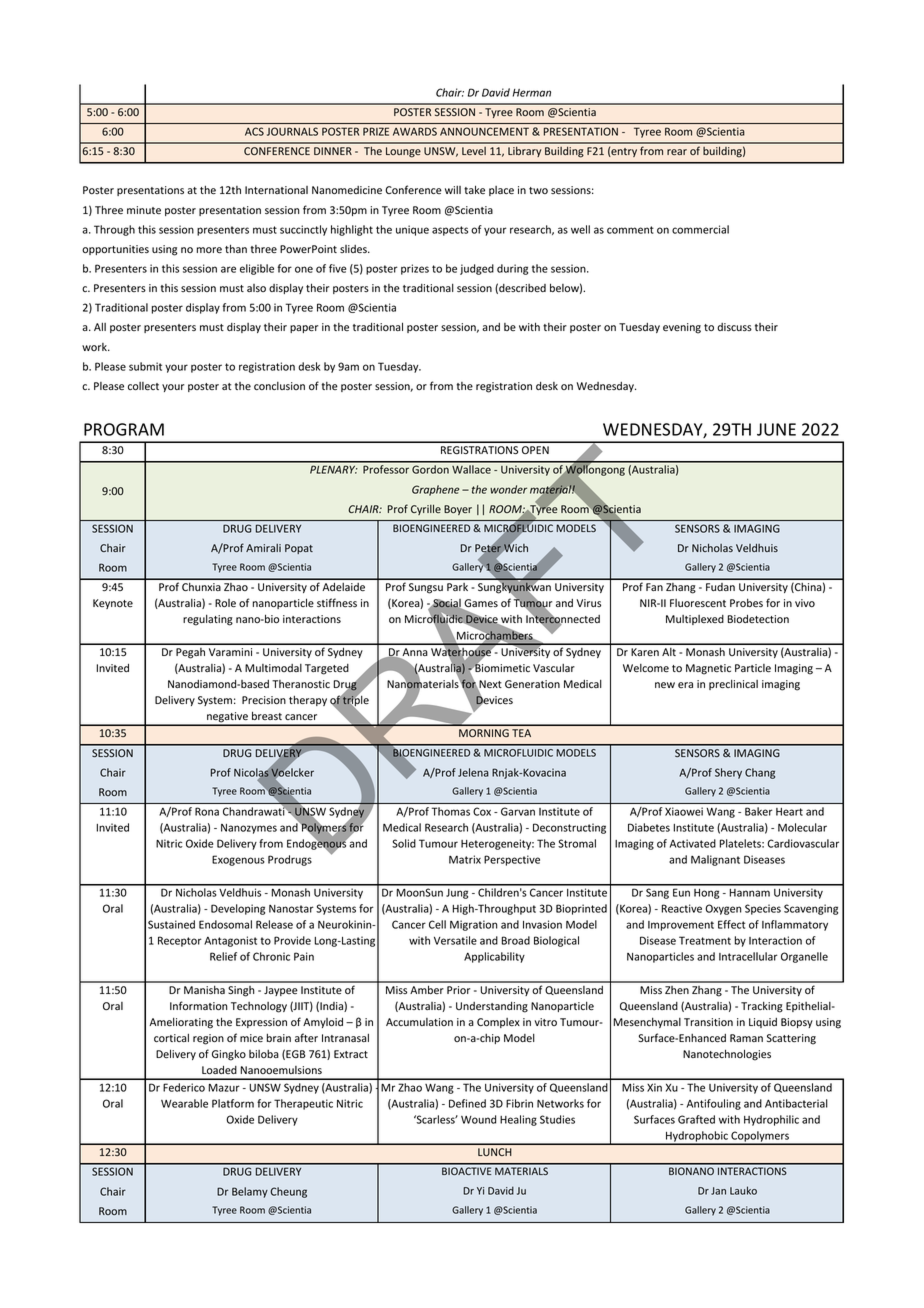  Describe the element at coordinates (184, 1103) in the page. I see `Wearable` at that location.
